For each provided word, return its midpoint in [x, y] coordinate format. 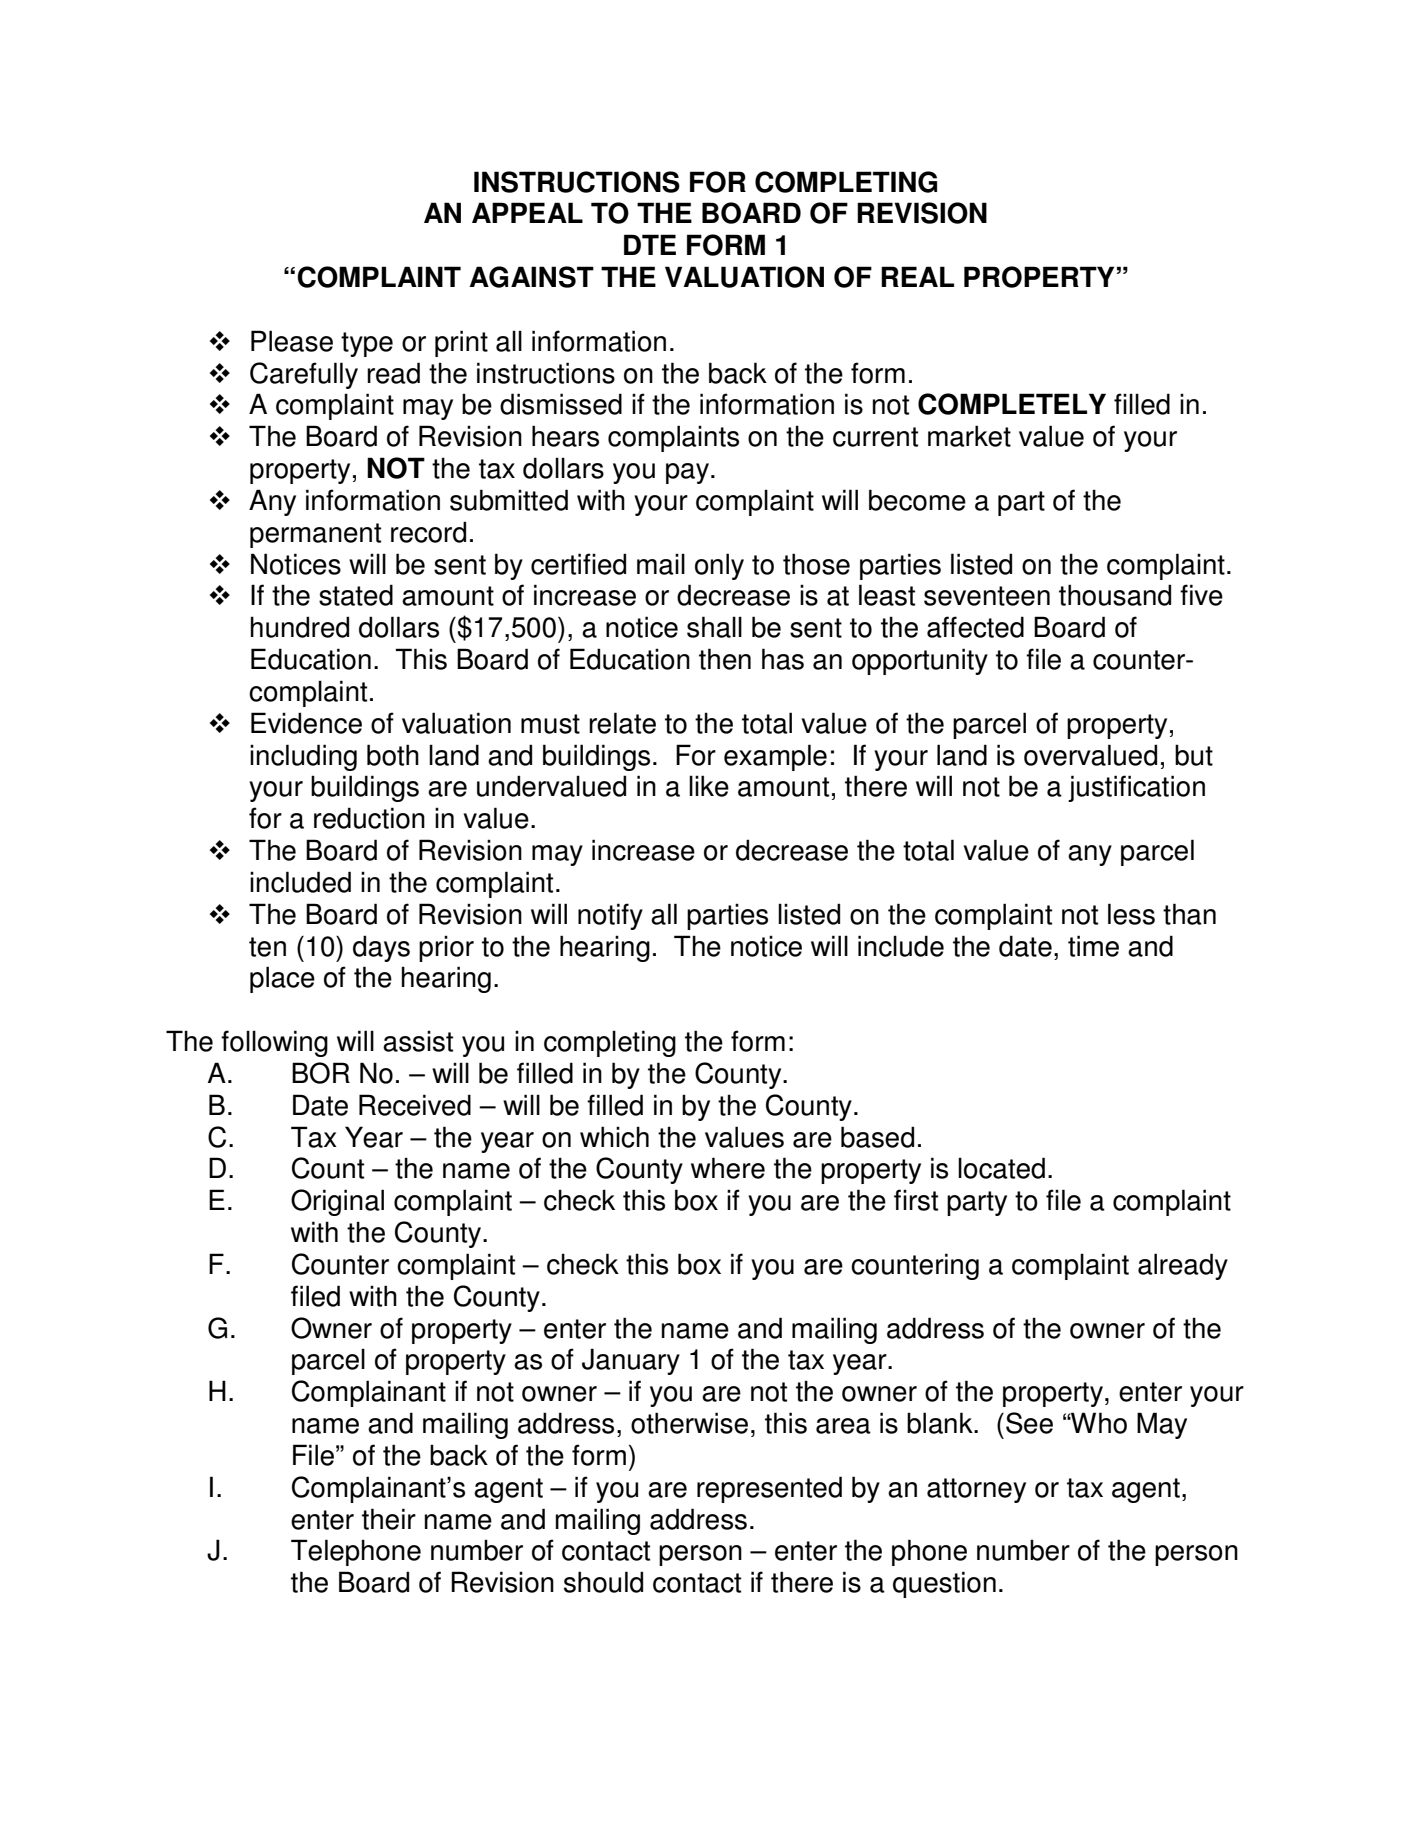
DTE [650, 244]
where [728, 1168]
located [1001, 1168]
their [389, 1519]
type [367, 344]
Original [337, 1202]
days [381, 948]
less [1131, 914]
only [719, 566]
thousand [1115, 595]
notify [610, 916]
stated [356, 595]
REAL [917, 276]
